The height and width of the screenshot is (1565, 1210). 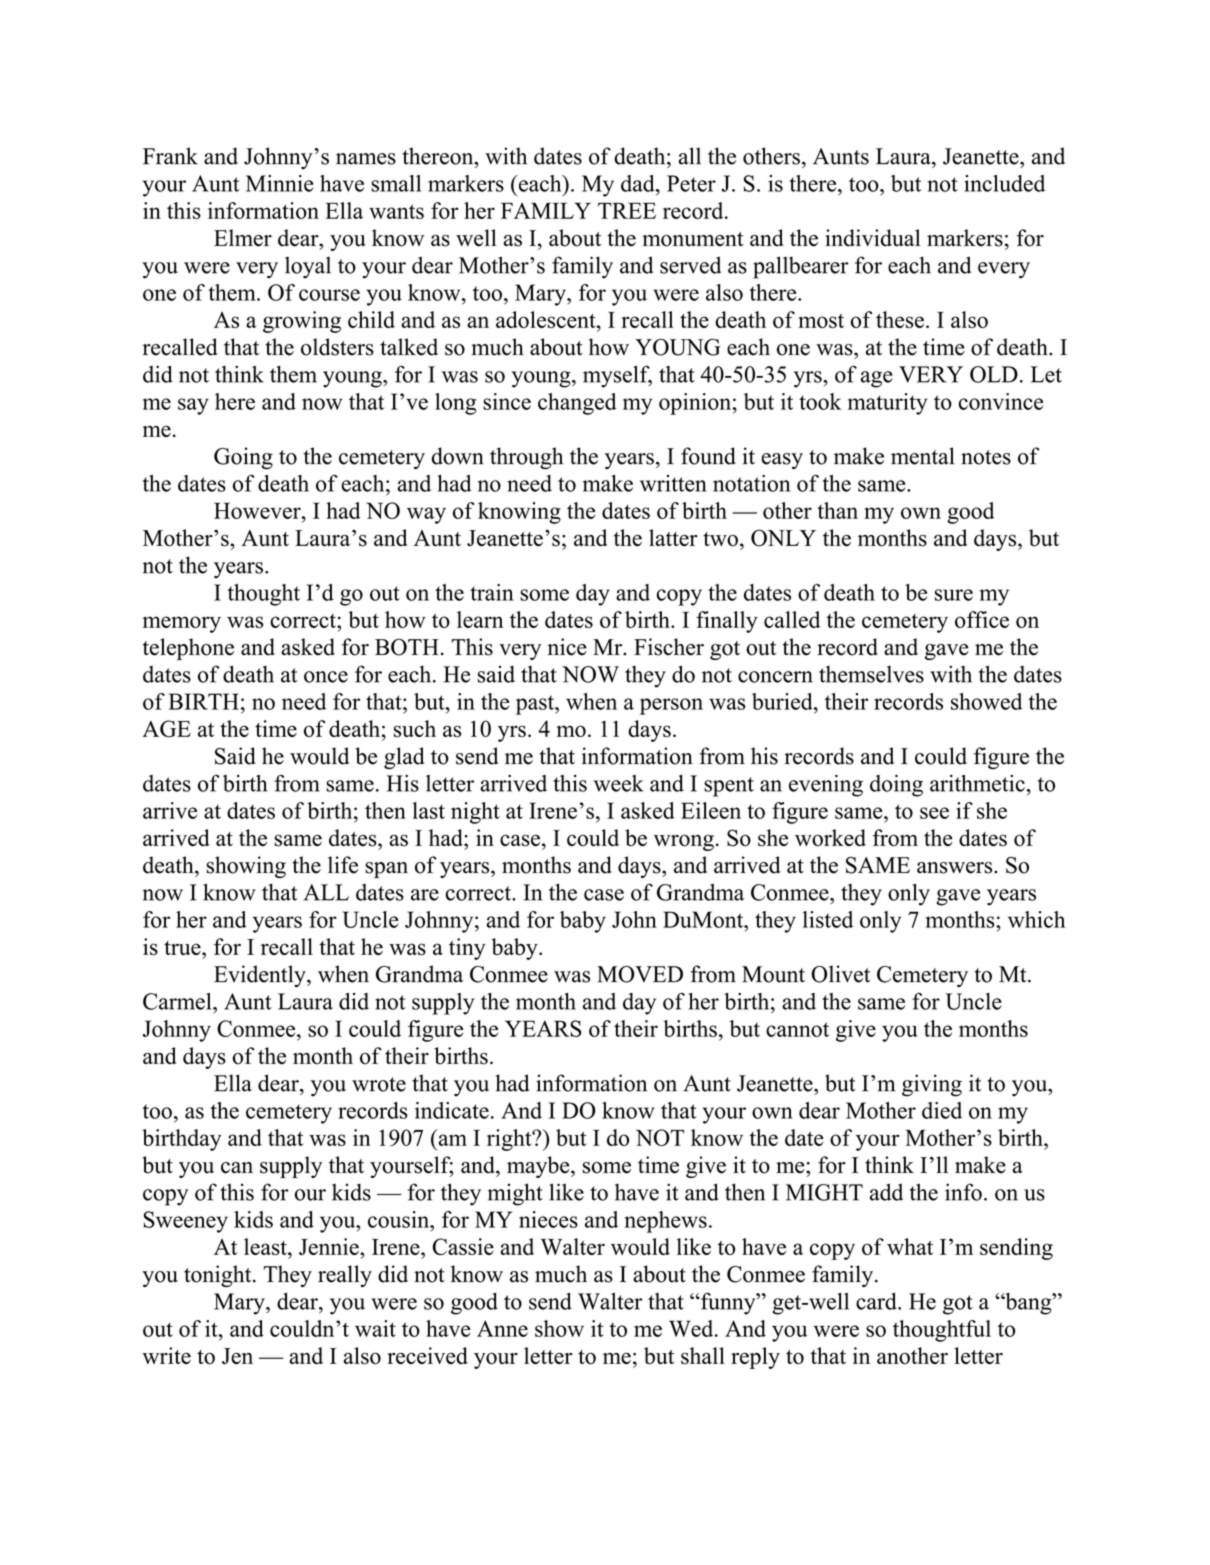 What do you see at coordinates (627, 210) in the screenshot?
I see `TREE` at bounding box center [627, 210].
